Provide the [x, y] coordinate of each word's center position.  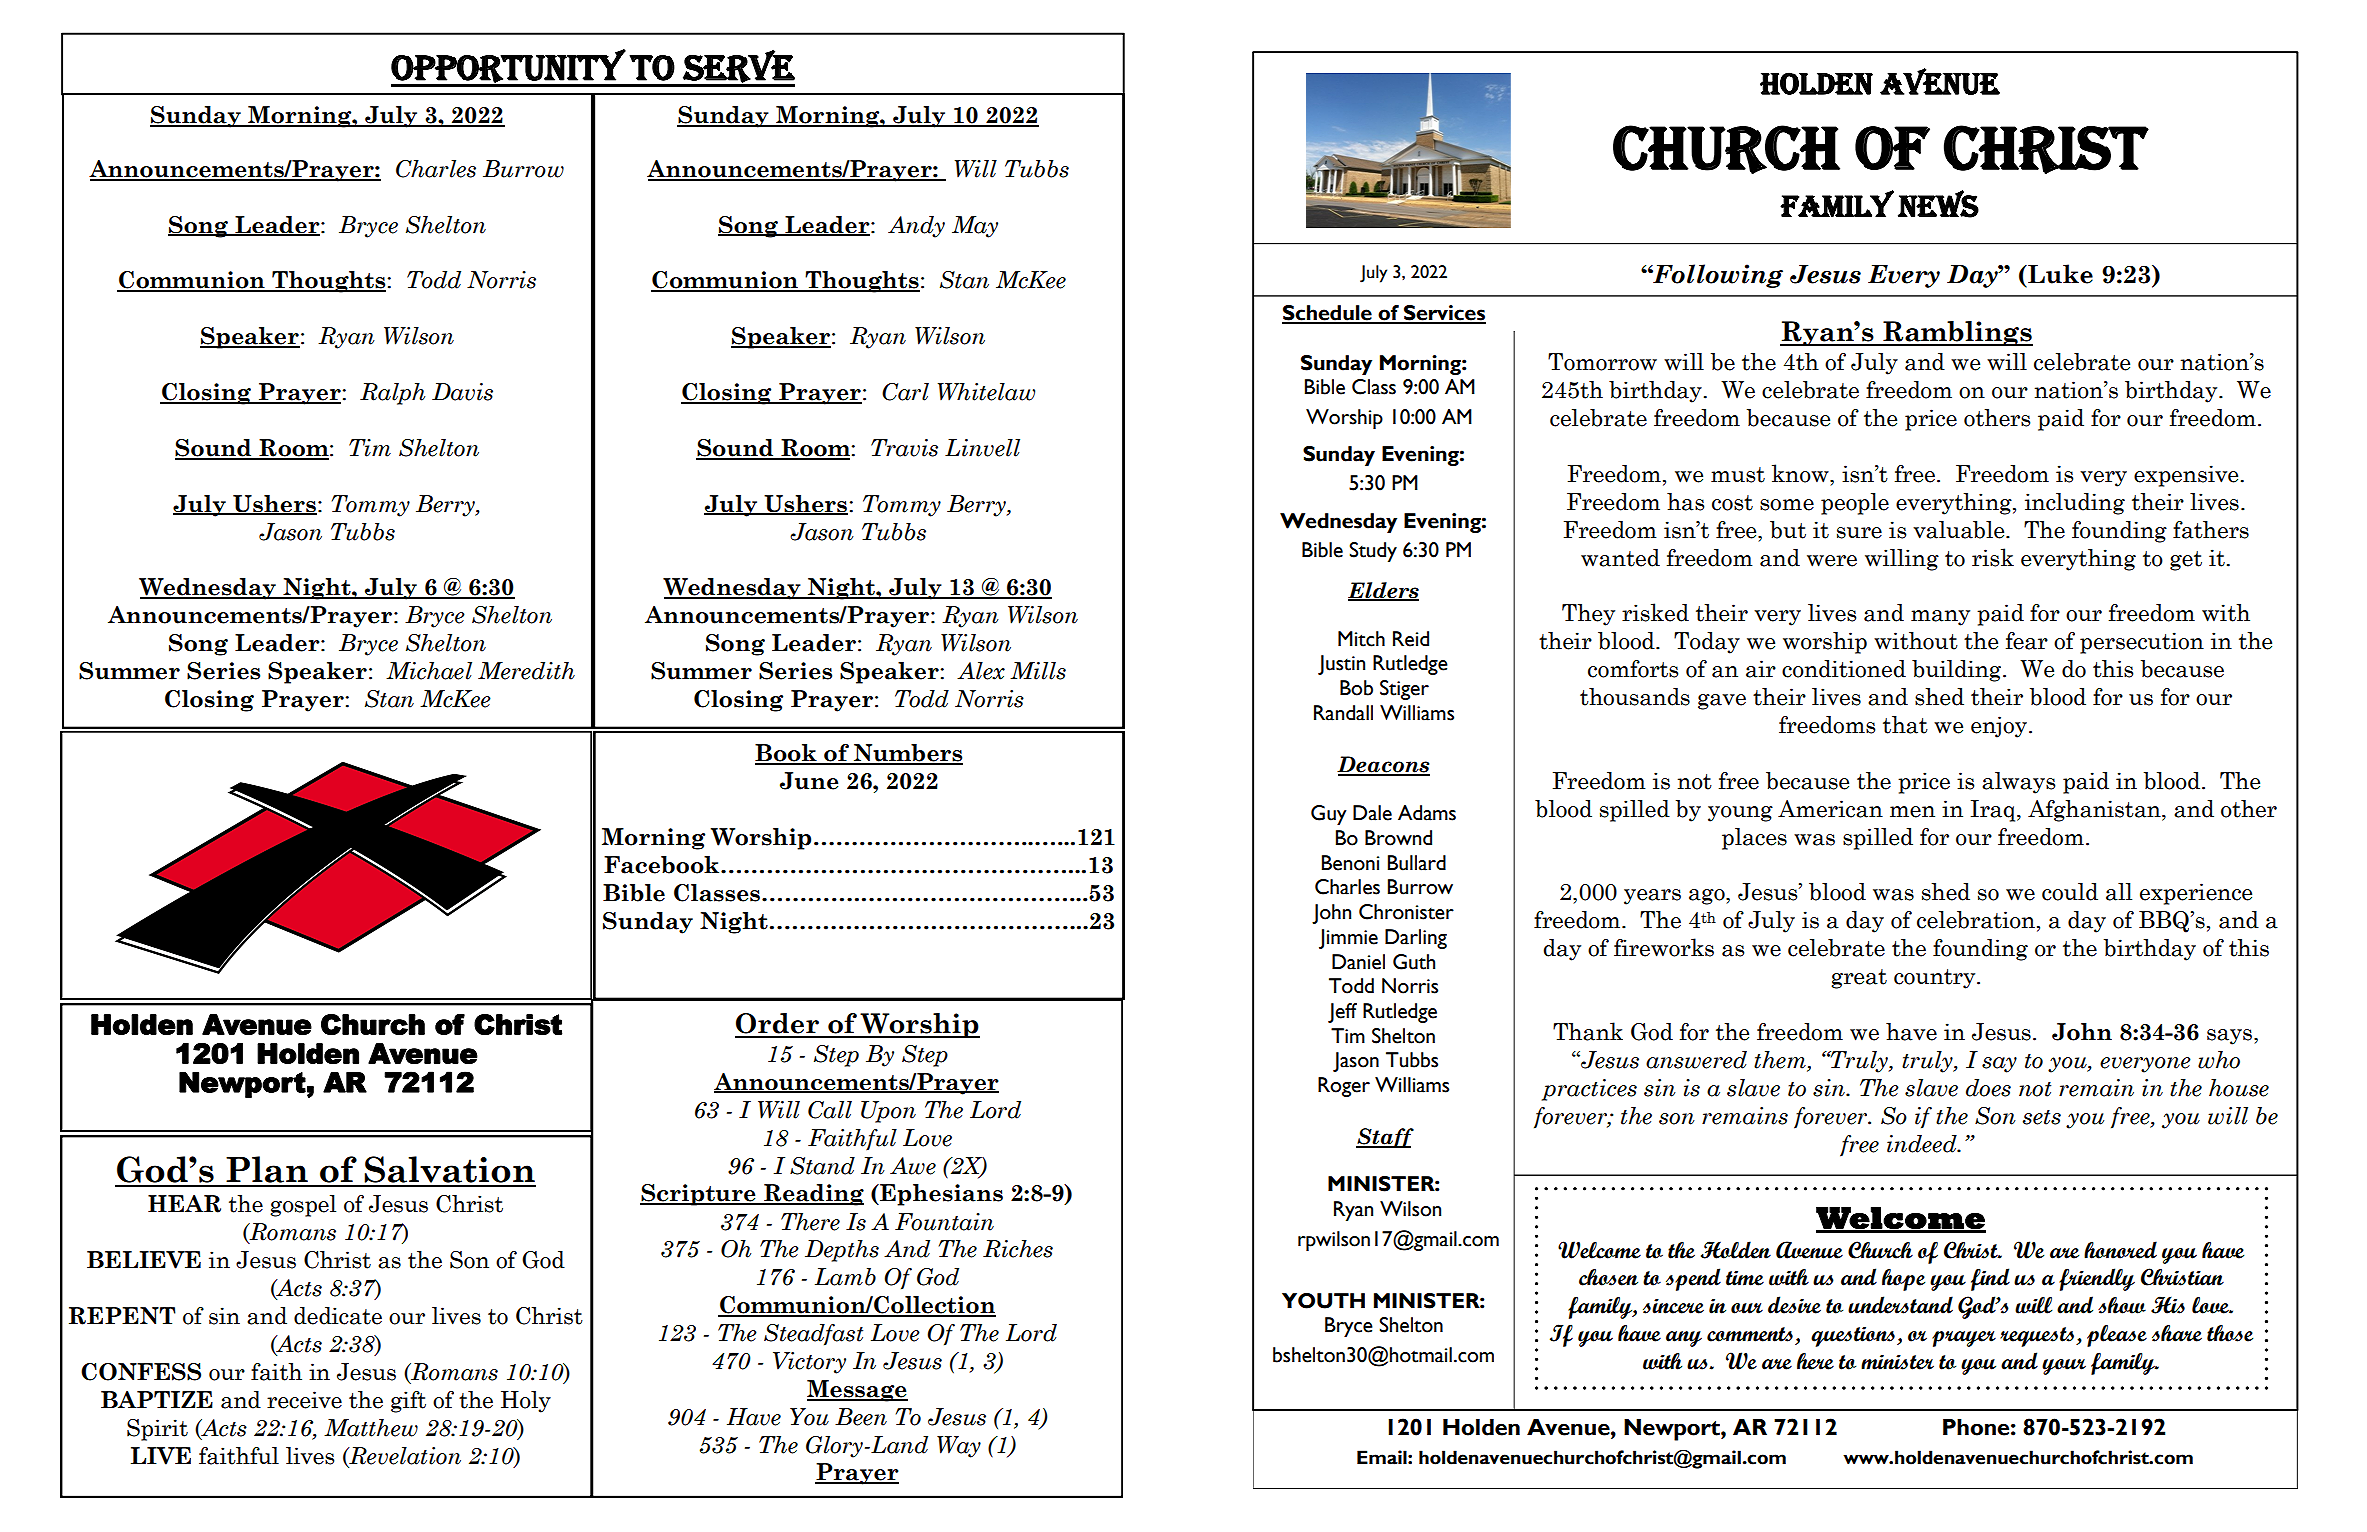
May [975, 227]
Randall [1343, 713]
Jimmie [1348, 939]
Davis [462, 392]
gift [408, 1402]
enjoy [2000, 727]
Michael [429, 671]
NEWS [1938, 204]
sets [2042, 1117]
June [809, 781]
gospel [303, 1206]
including [2075, 504]
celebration [1976, 920]
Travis [904, 448]
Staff [1385, 1138]
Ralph [392, 394]
